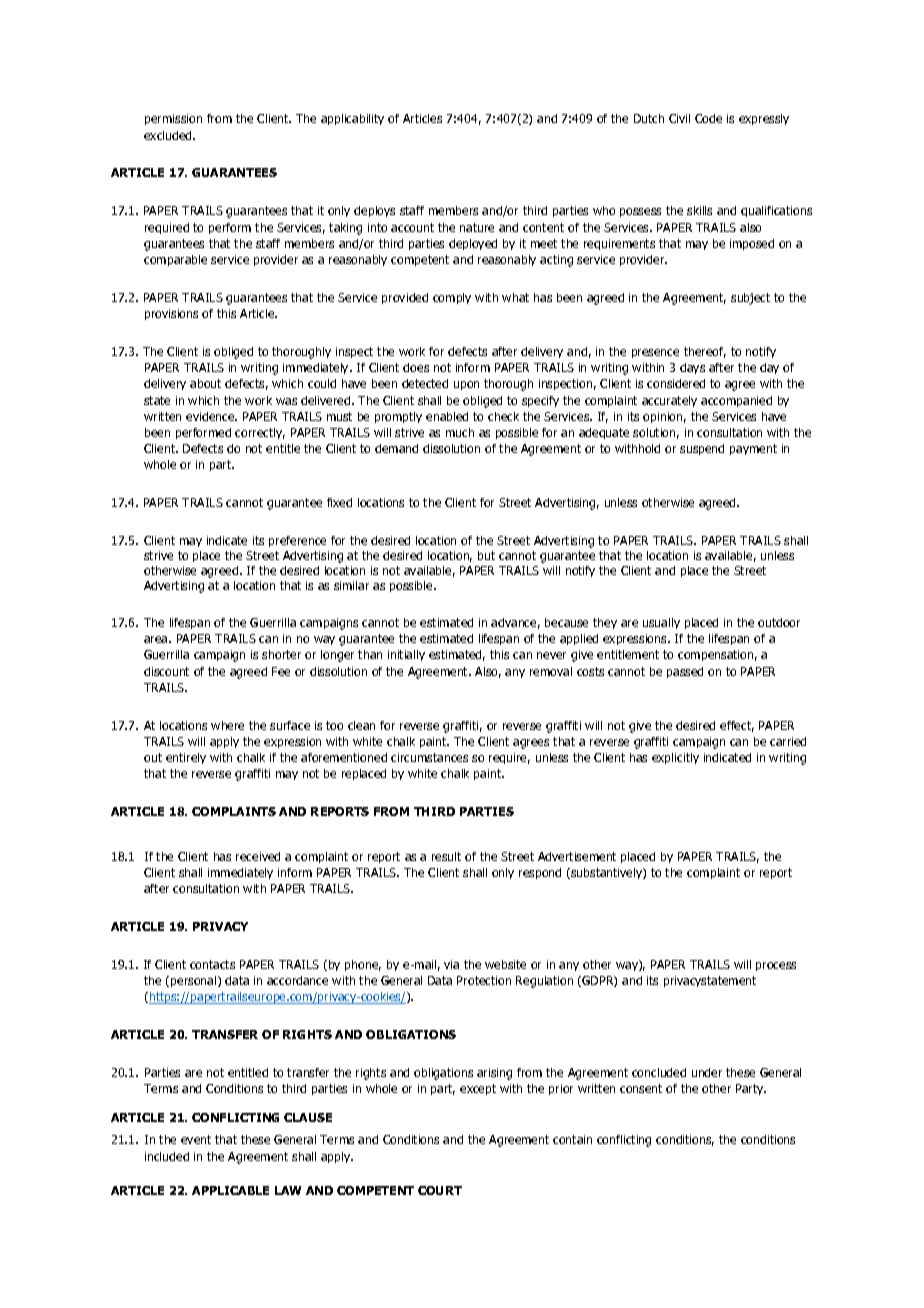  I want to click on correctly, so click(260, 433).
